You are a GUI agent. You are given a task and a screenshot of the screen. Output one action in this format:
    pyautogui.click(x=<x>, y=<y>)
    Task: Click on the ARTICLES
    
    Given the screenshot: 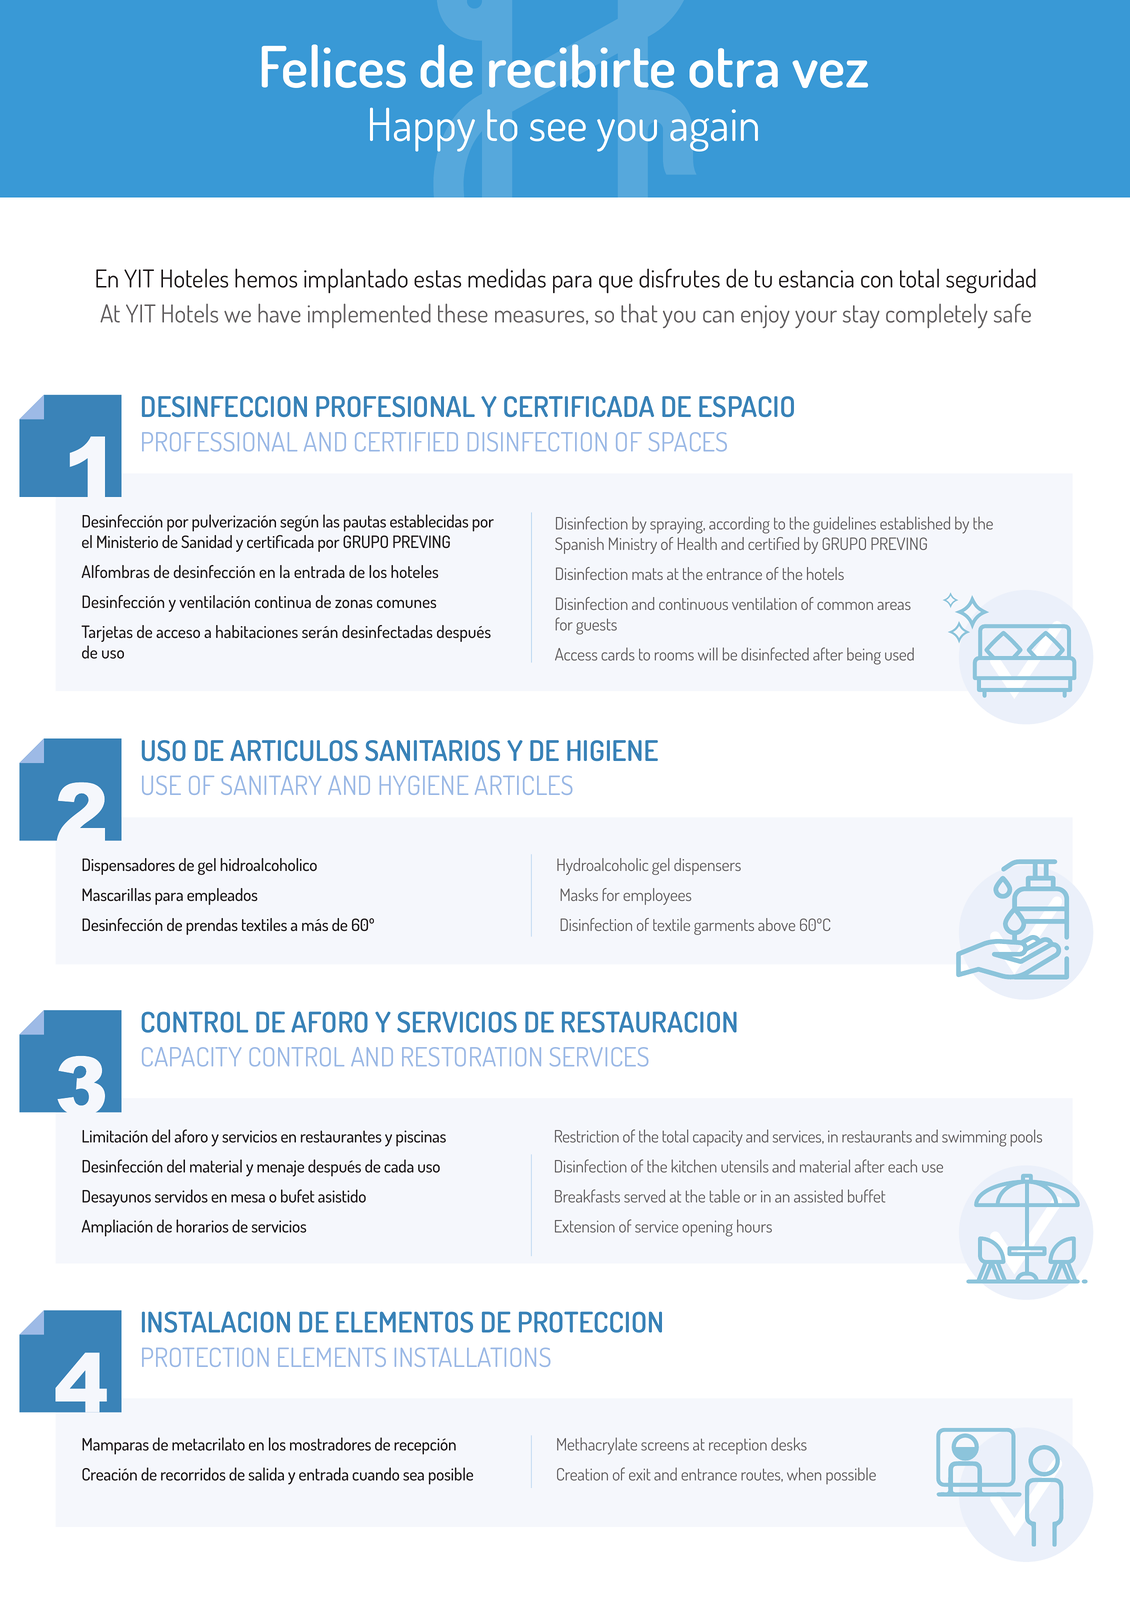 What is the action you would take?
    pyautogui.click(x=523, y=785)
